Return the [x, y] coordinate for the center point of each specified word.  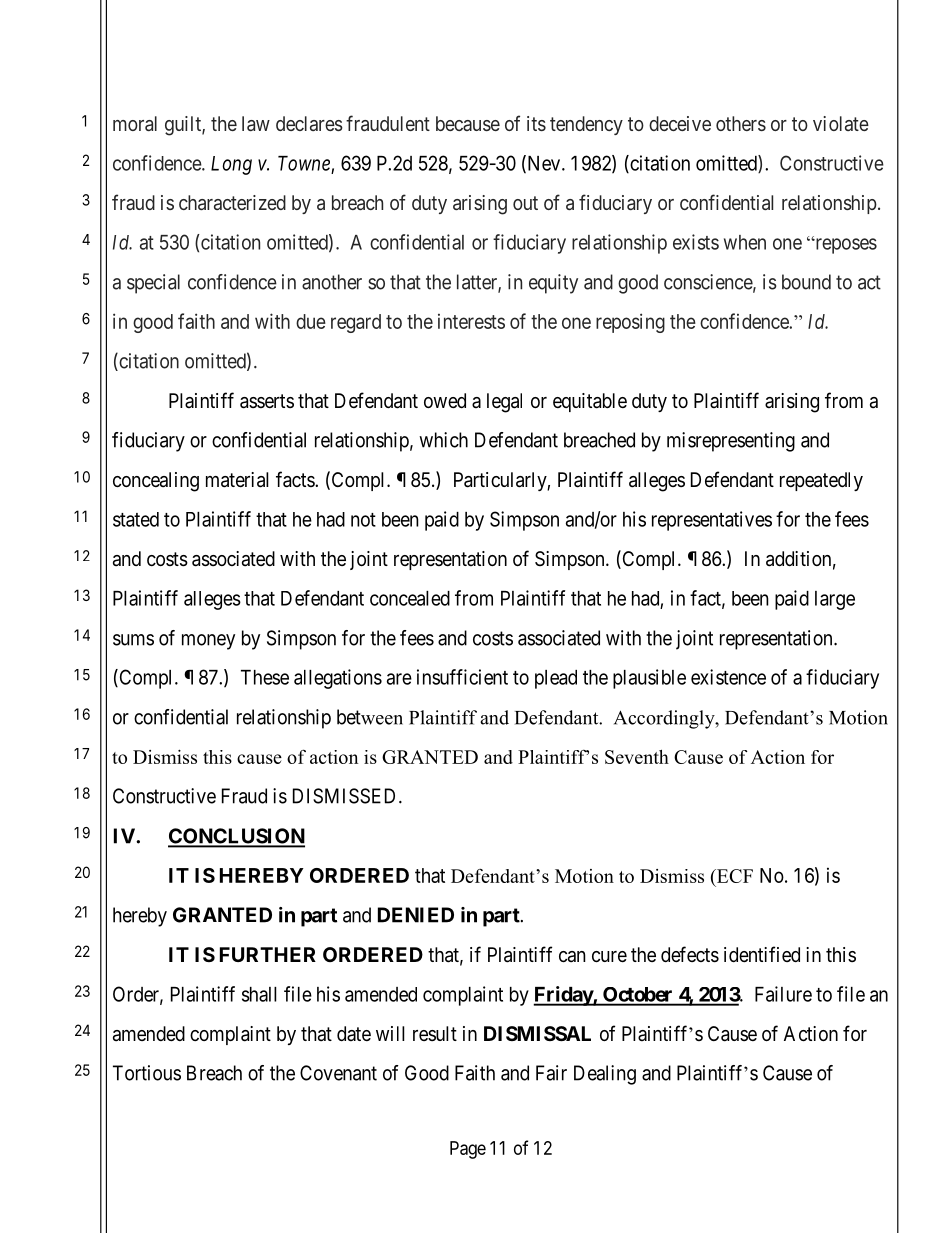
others [741, 123]
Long [231, 165]
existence [728, 677]
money [208, 642]
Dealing [605, 1075]
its [536, 123]
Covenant [338, 1073]
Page [468, 1150]
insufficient [462, 677]
